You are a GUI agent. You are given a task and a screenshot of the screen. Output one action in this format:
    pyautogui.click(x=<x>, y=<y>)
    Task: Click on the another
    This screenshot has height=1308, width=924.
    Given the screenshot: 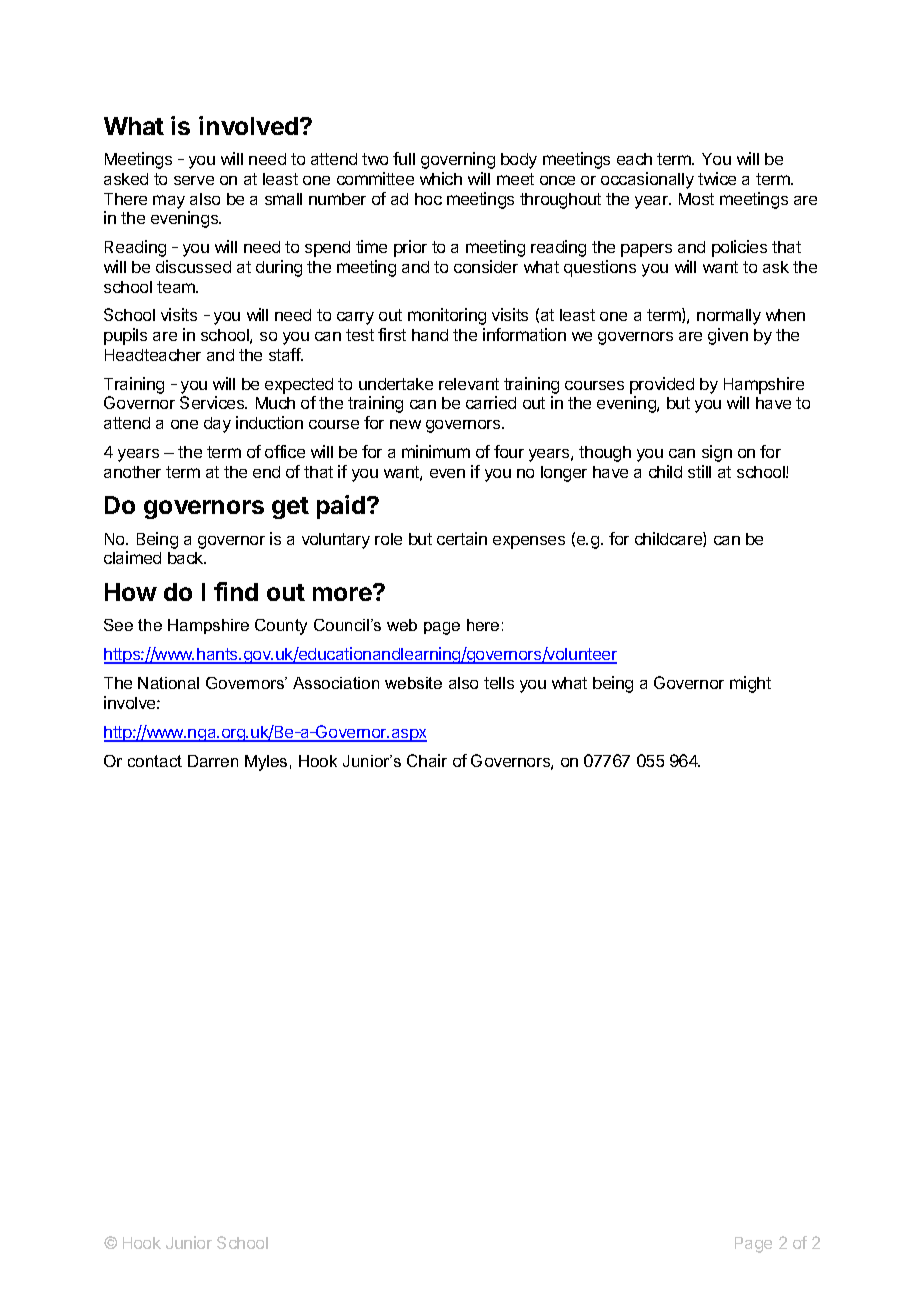 What is the action you would take?
    pyautogui.click(x=132, y=472)
